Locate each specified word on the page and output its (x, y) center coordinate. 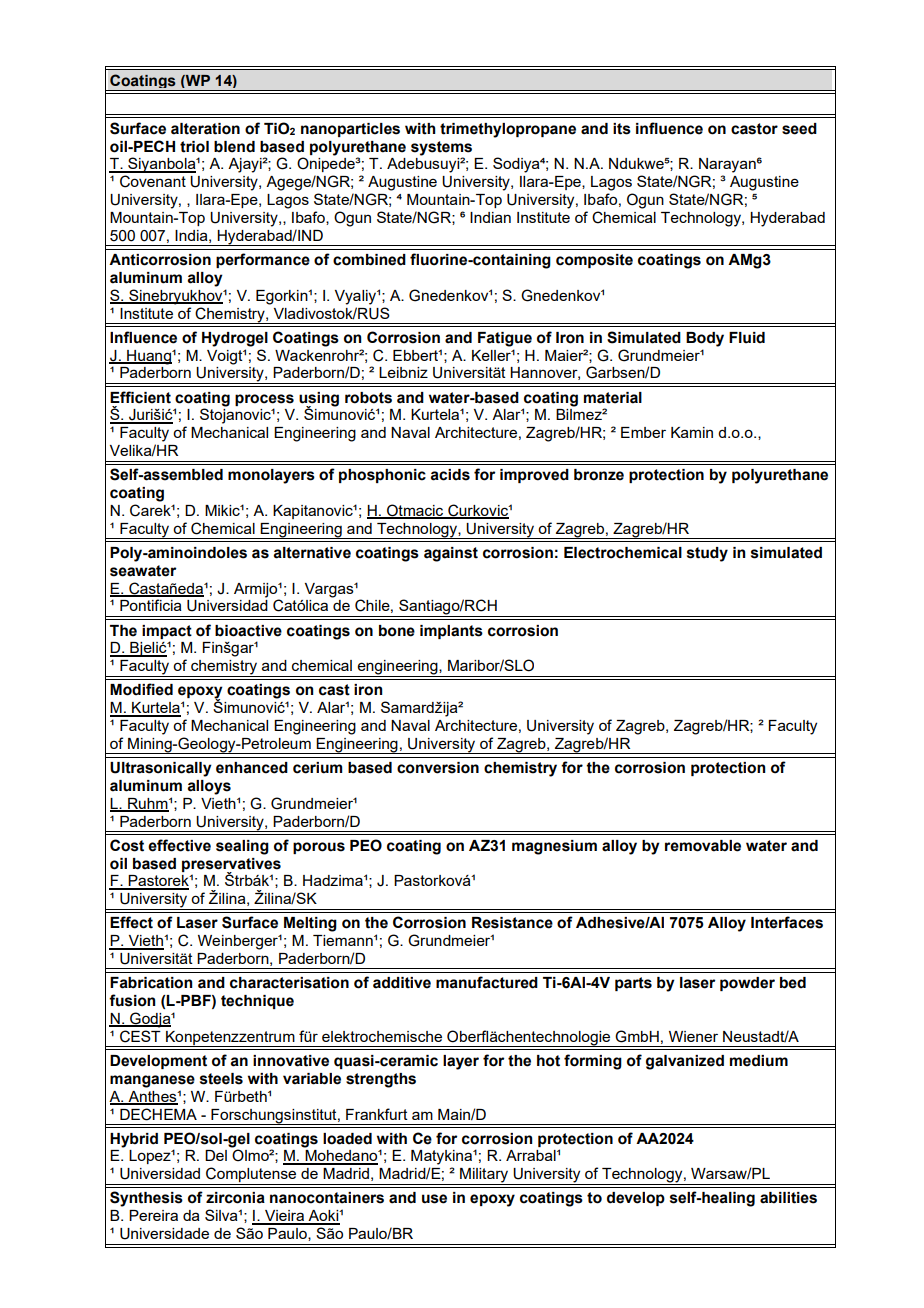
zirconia (235, 1198)
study (707, 554)
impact (167, 632)
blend (234, 147)
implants (451, 632)
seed (799, 129)
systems (441, 148)
